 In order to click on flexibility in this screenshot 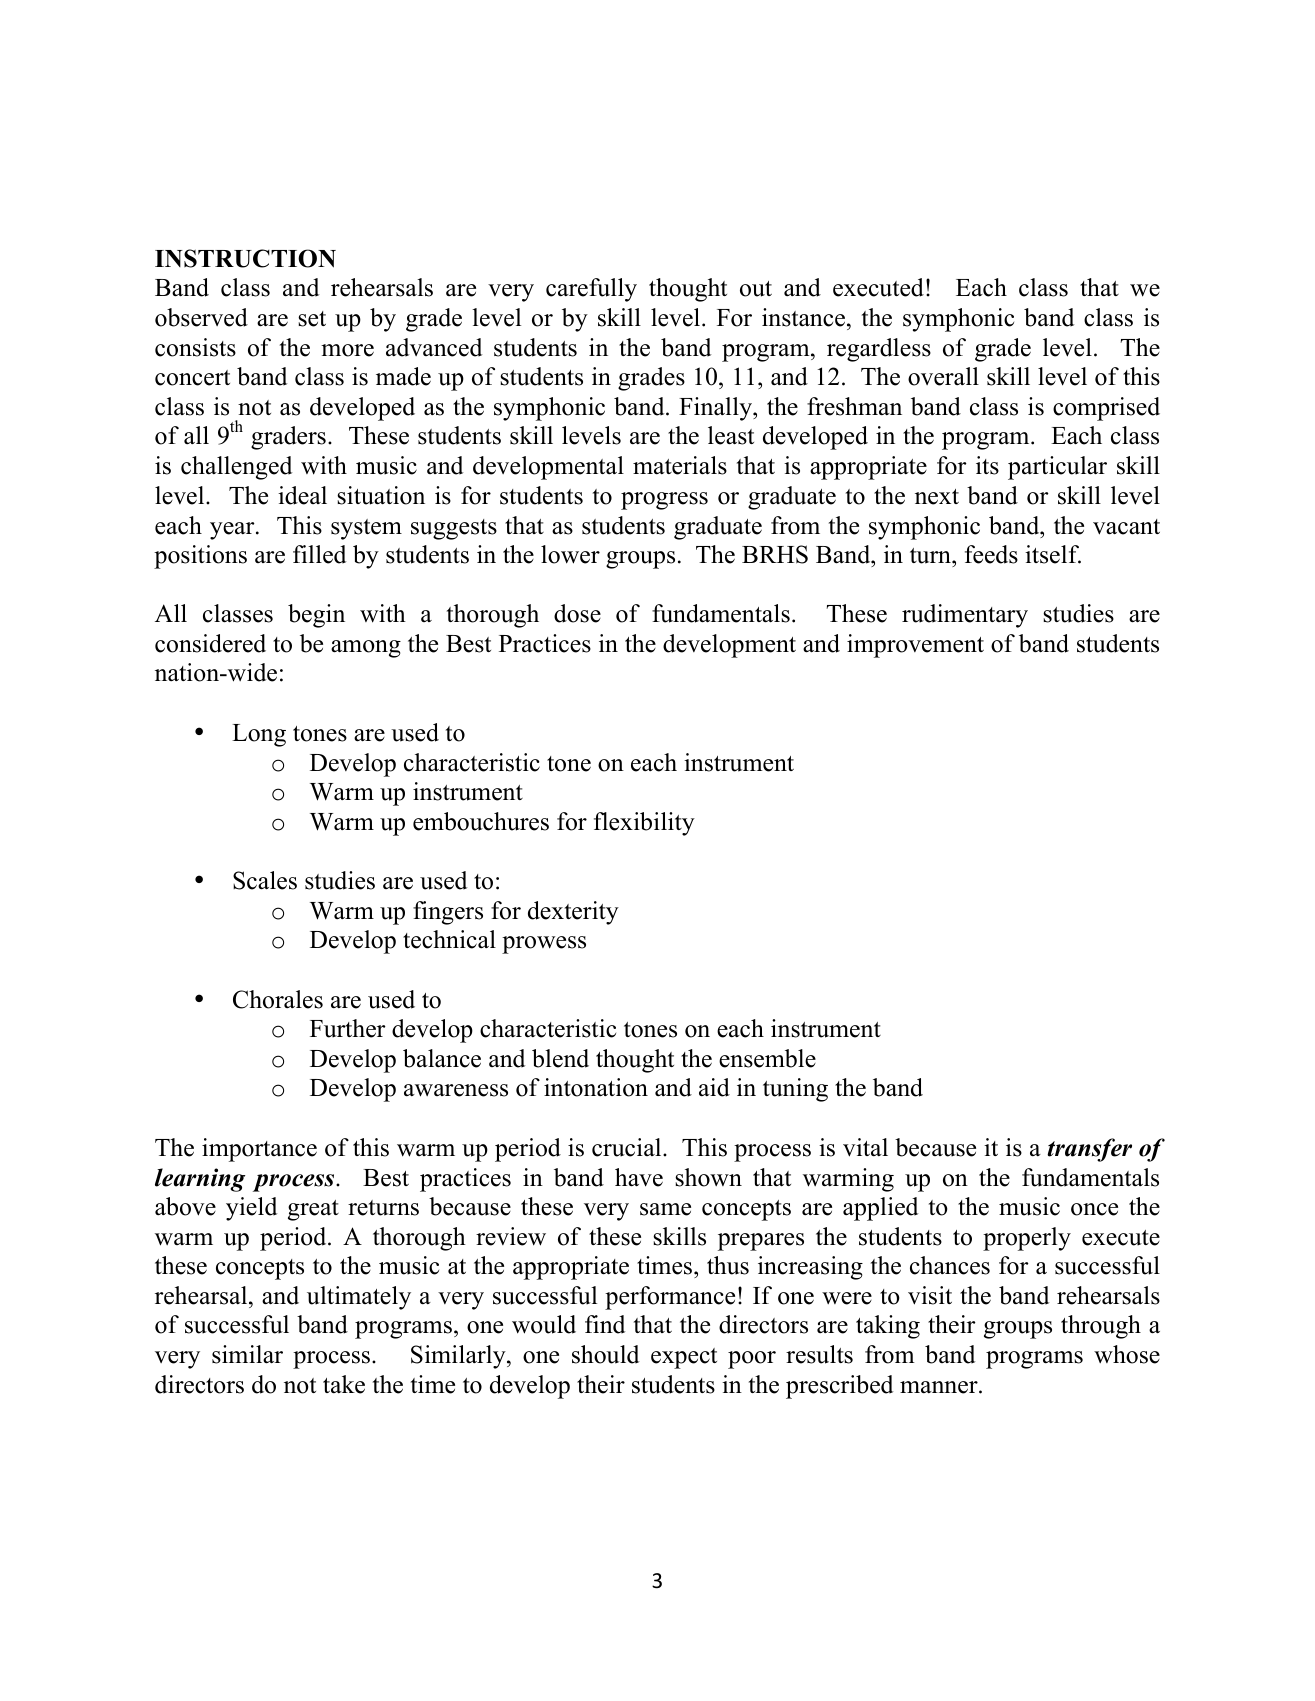, I will do `click(644, 824)`.
